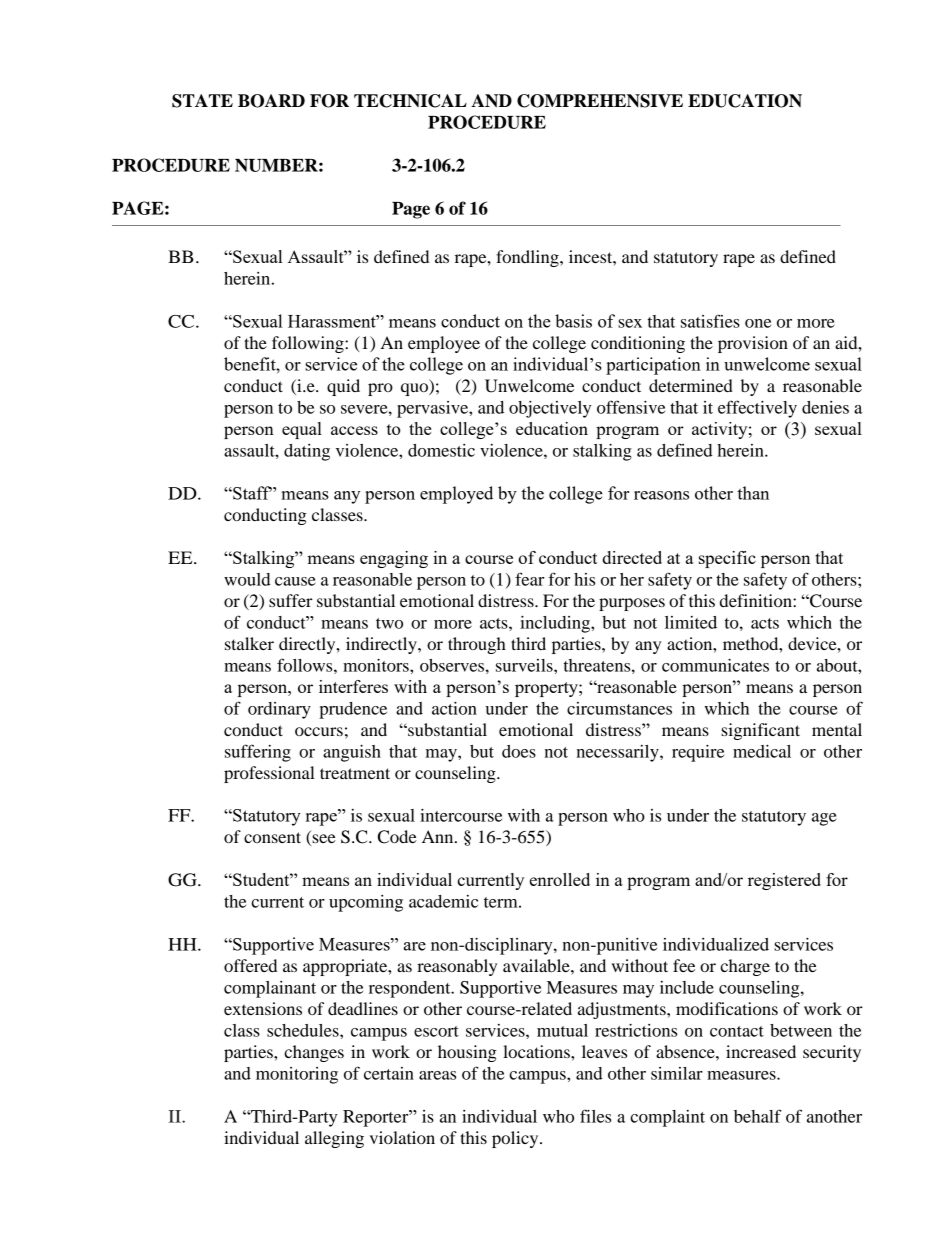 This page has height=1233, width=952. I want to click on objectively, so click(550, 409).
